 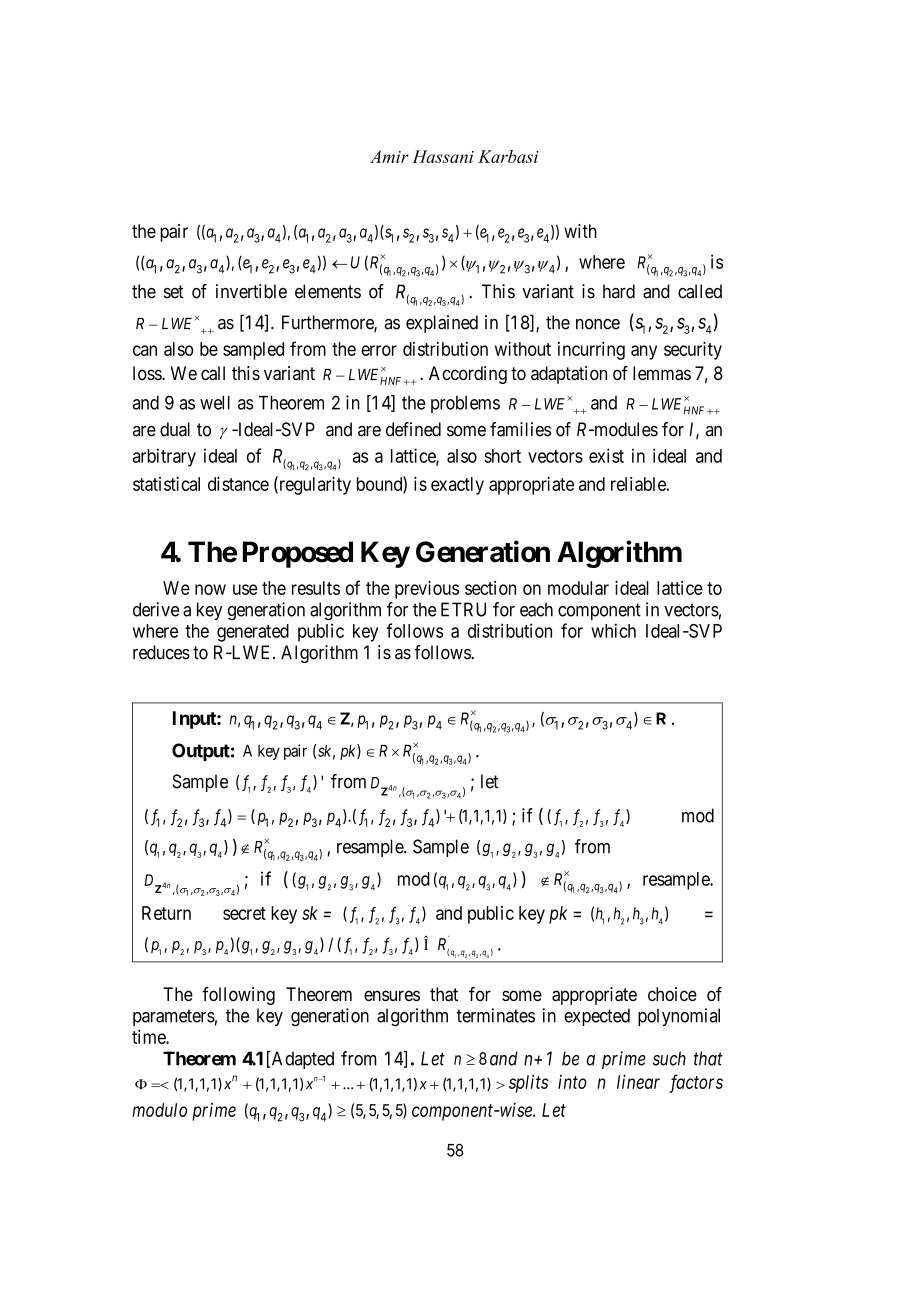 I want to click on exactly, so click(x=457, y=486).
